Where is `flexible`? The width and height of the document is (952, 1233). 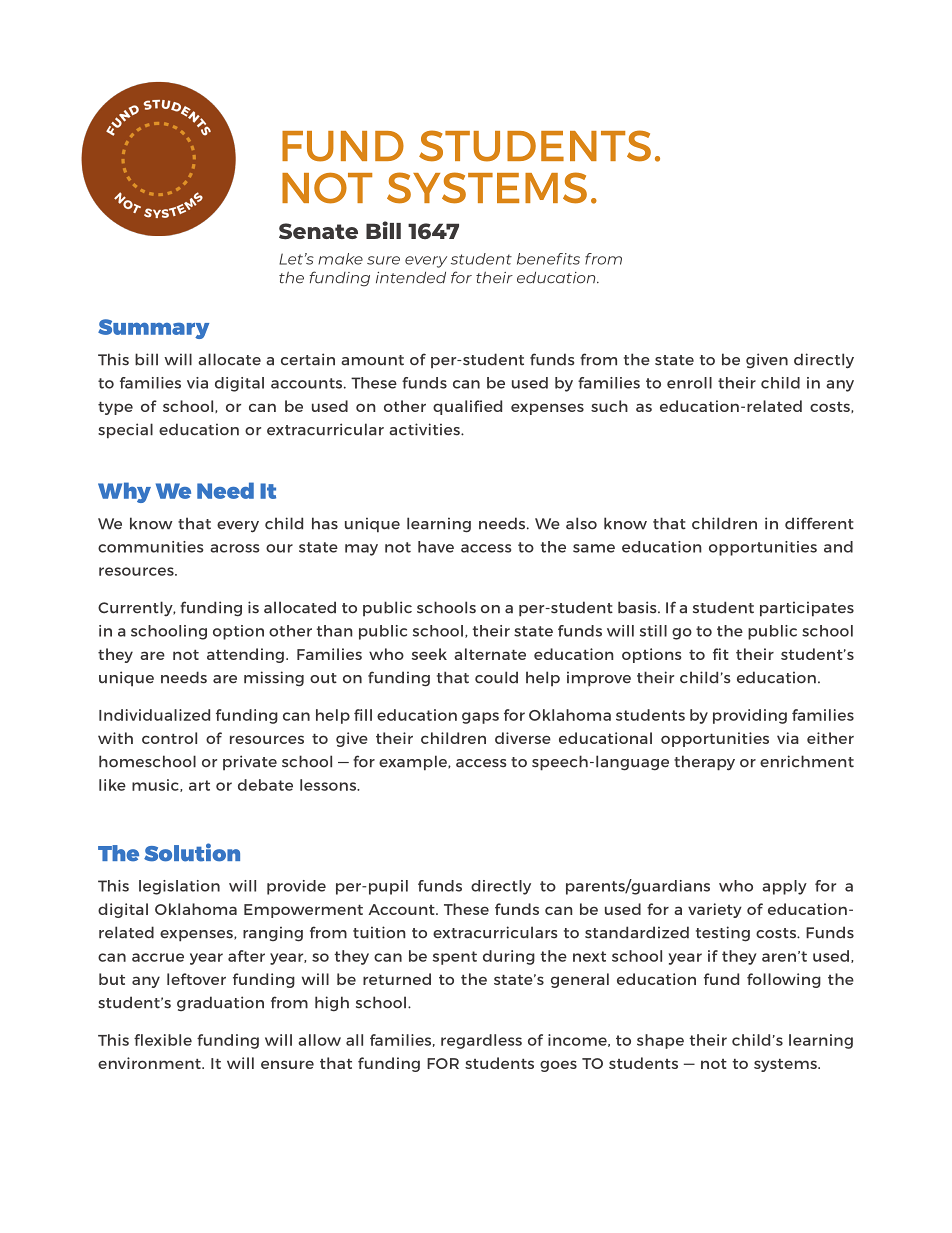 flexible is located at coordinates (163, 1040).
